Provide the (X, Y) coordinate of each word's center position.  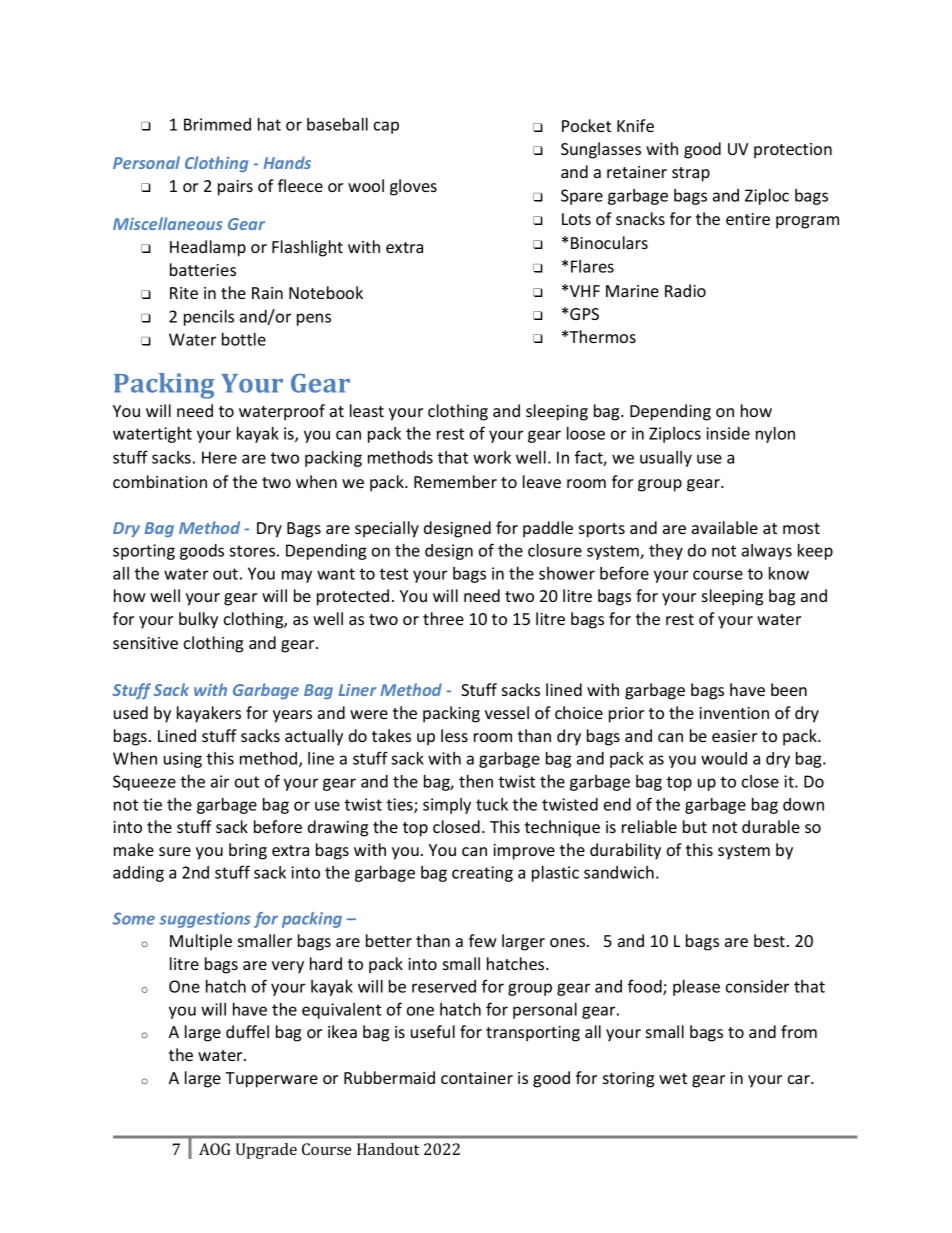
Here (219, 457)
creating (482, 874)
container (477, 1078)
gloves (413, 187)
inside (728, 433)
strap (691, 174)
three (443, 618)
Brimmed (217, 124)
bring (248, 851)
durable (771, 826)
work (492, 457)
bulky (198, 620)
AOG (214, 1149)
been (789, 689)
